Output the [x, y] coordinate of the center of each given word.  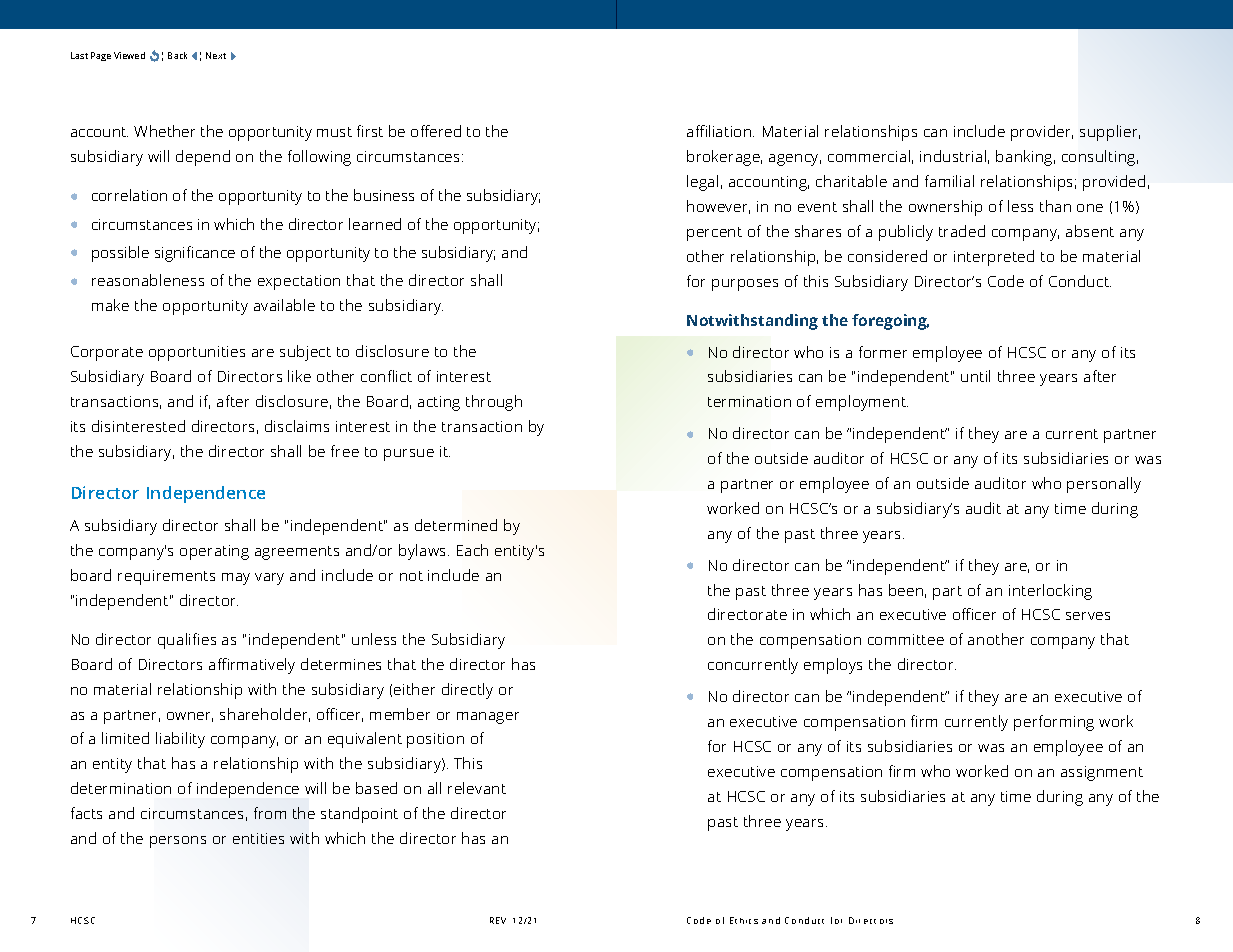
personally [1104, 485]
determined [456, 525]
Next [216, 55]
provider [1042, 133]
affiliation [720, 131]
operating [214, 552]
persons [178, 842]
